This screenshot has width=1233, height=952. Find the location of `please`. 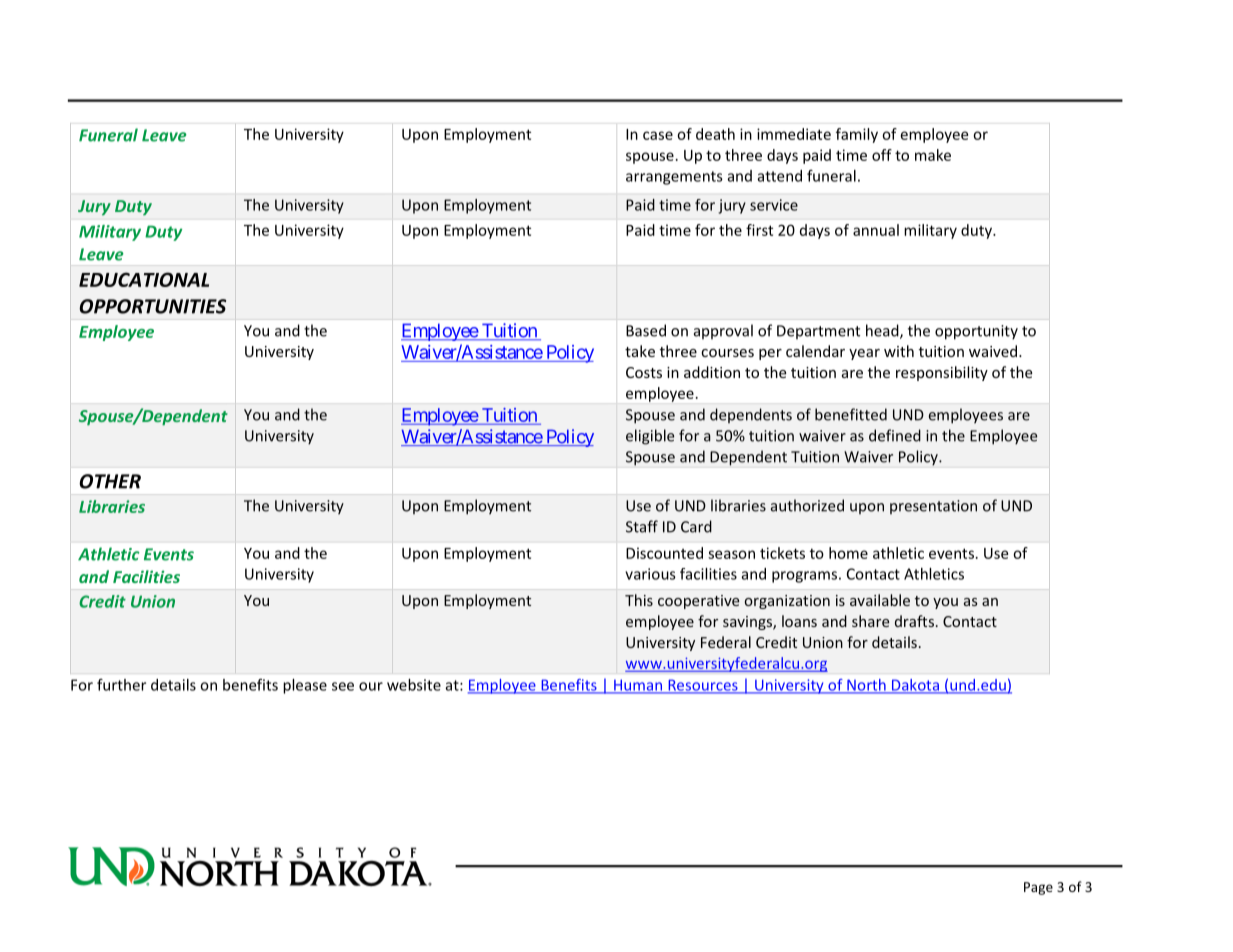

please is located at coordinates (305, 686).
